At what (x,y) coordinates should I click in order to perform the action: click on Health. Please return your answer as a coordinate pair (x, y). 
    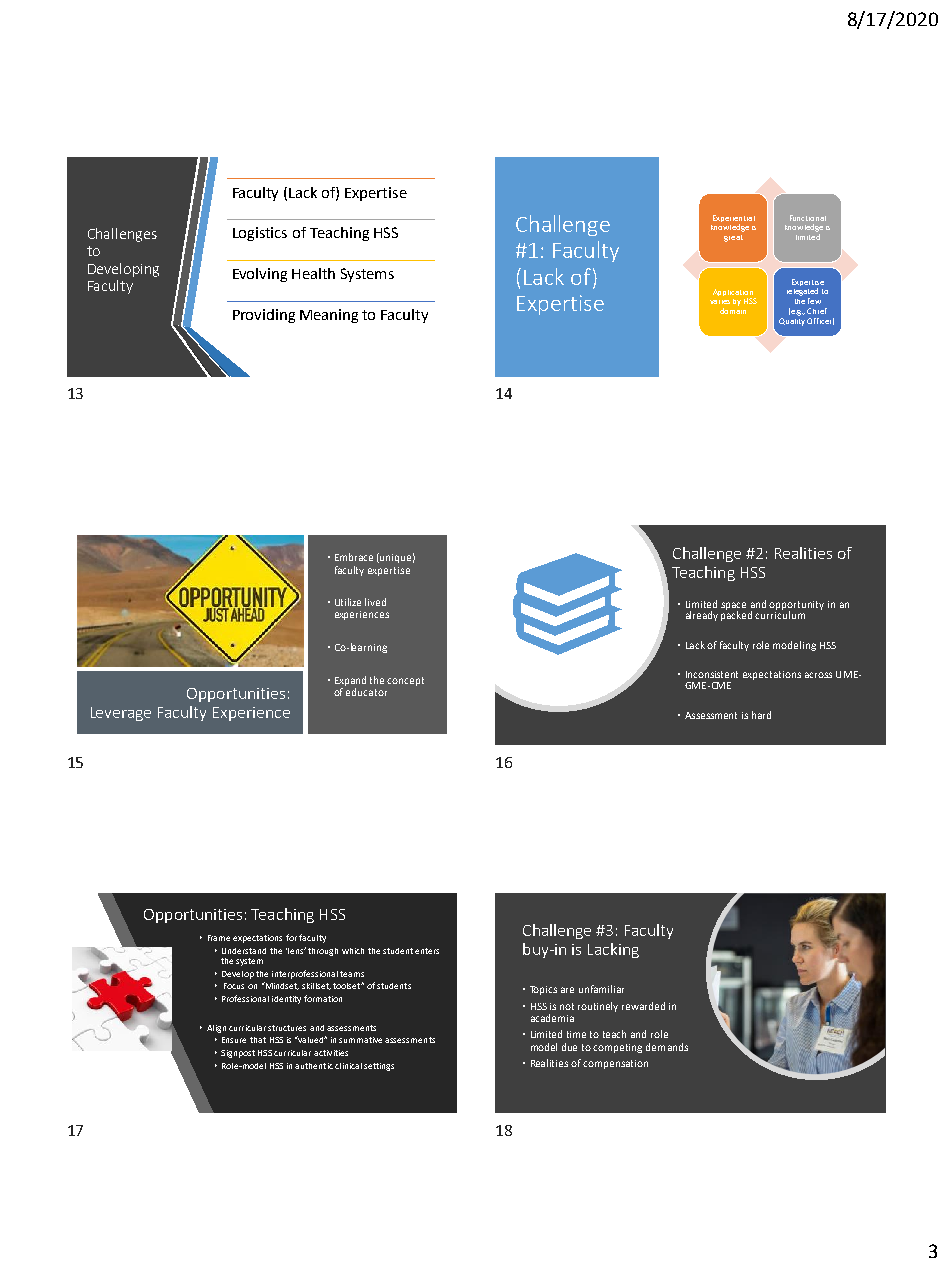
    Looking at the image, I should click on (313, 273).
